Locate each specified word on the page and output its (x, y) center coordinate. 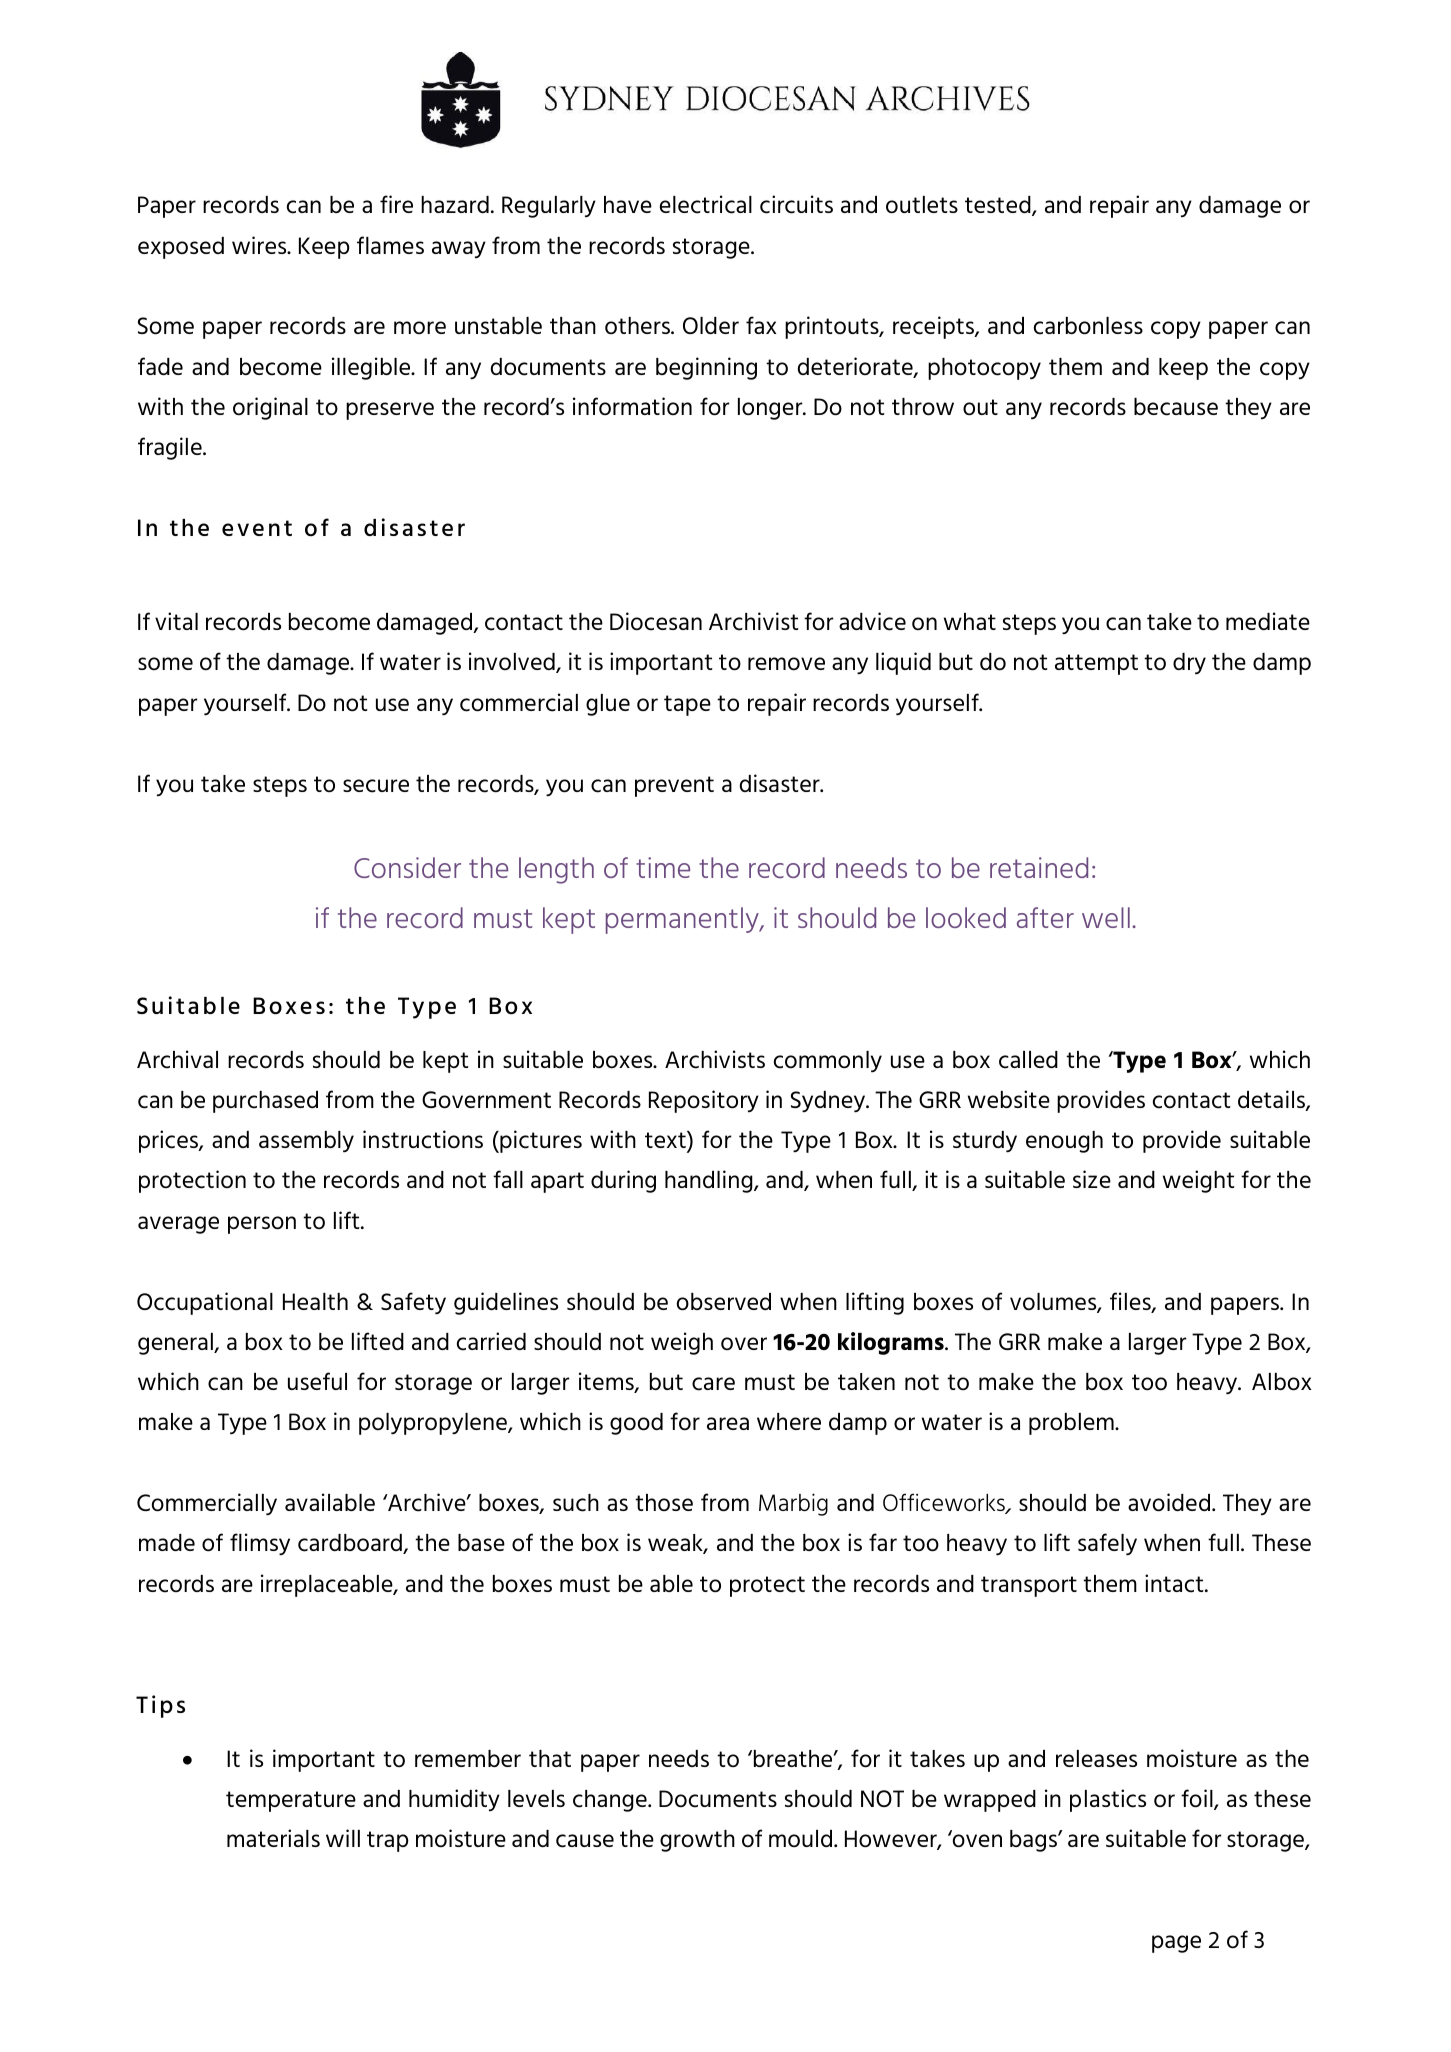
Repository (704, 1101)
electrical (706, 204)
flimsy (260, 1544)
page (1176, 1944)
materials (273, 1838)
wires (260, 245)
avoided (1169, 1502)
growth (697, 1841)
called (1028, 1060)
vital (176, 621)
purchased (265, 1102)
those (664, 1502)
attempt (1096, 664)
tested (999, 206)
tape (687, 705)
